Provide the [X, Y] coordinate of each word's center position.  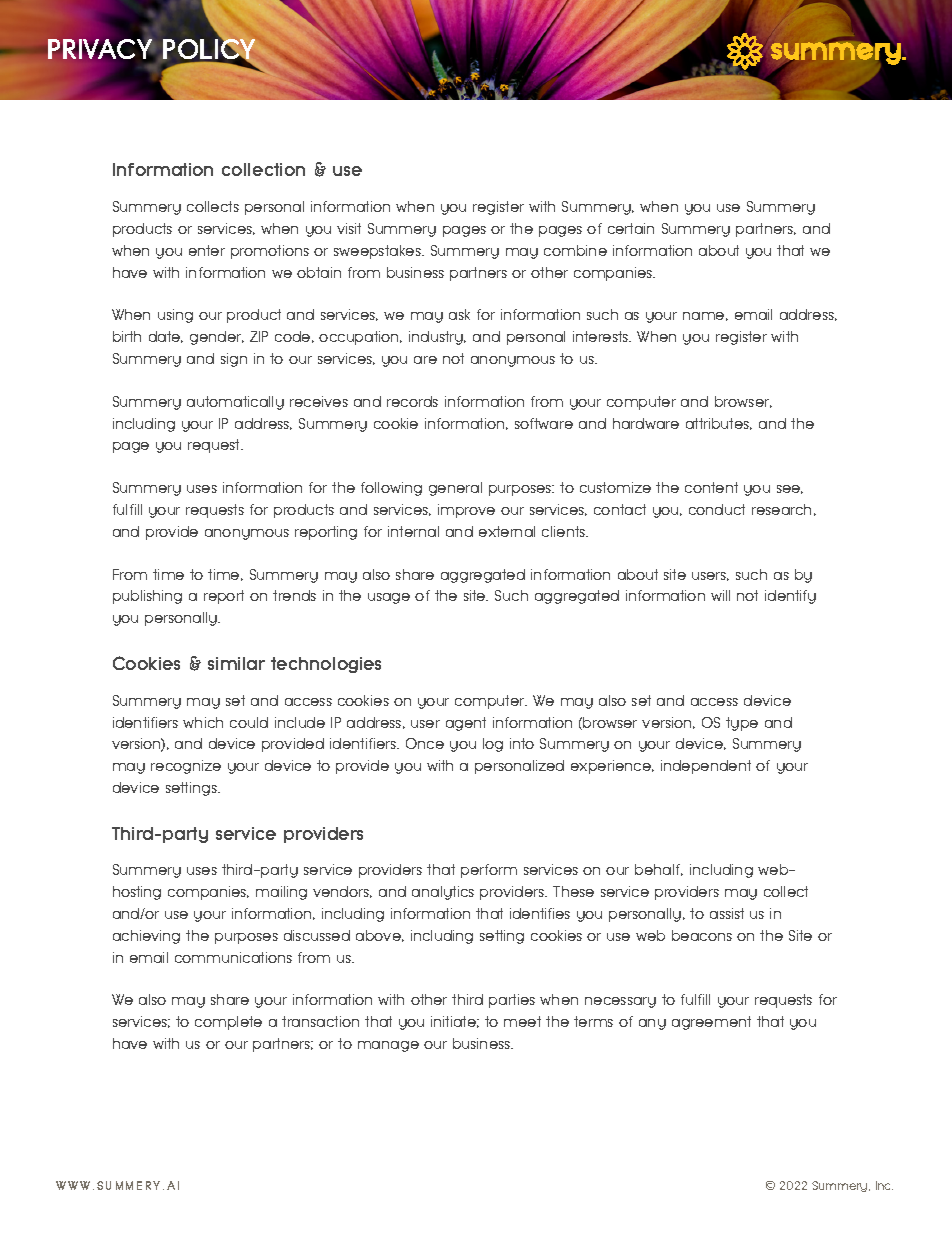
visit [349, 228]
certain [631, 228]
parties [512, 1001]
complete [228, 1023]
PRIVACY [101, 49]
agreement [711, 1023]
